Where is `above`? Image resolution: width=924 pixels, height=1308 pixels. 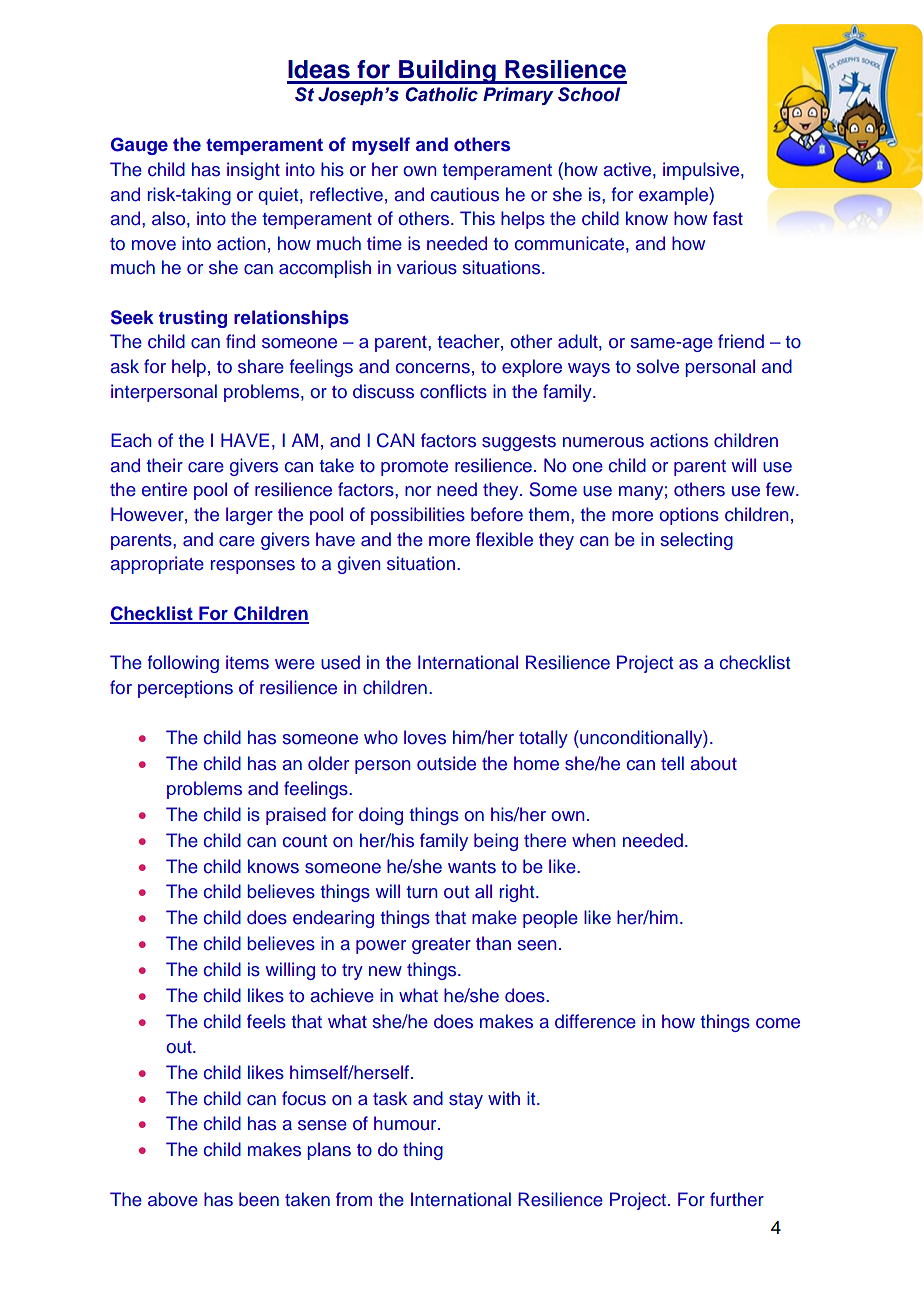 above is located at coordinates (173, 1199).
